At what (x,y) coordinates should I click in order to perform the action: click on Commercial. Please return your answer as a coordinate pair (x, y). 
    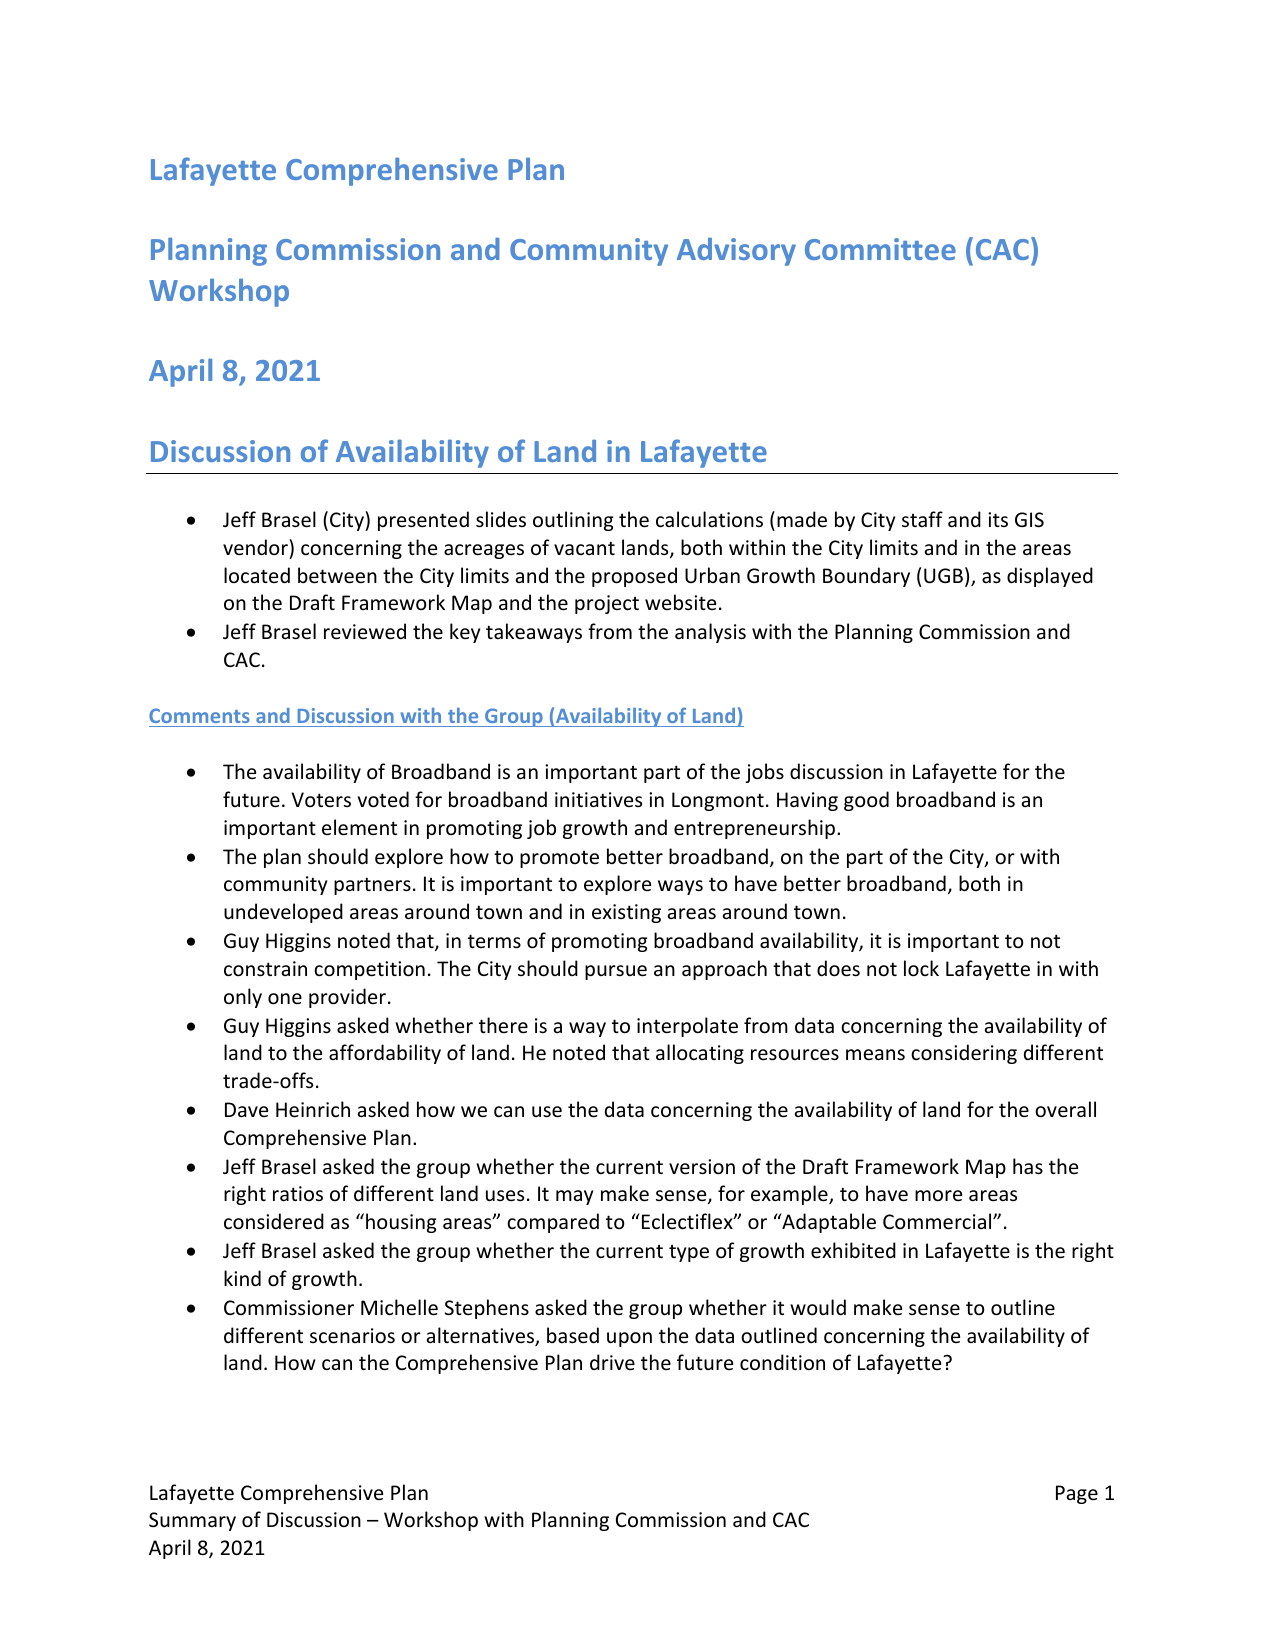
    Looking at the image, I should click on (938, 1221).
